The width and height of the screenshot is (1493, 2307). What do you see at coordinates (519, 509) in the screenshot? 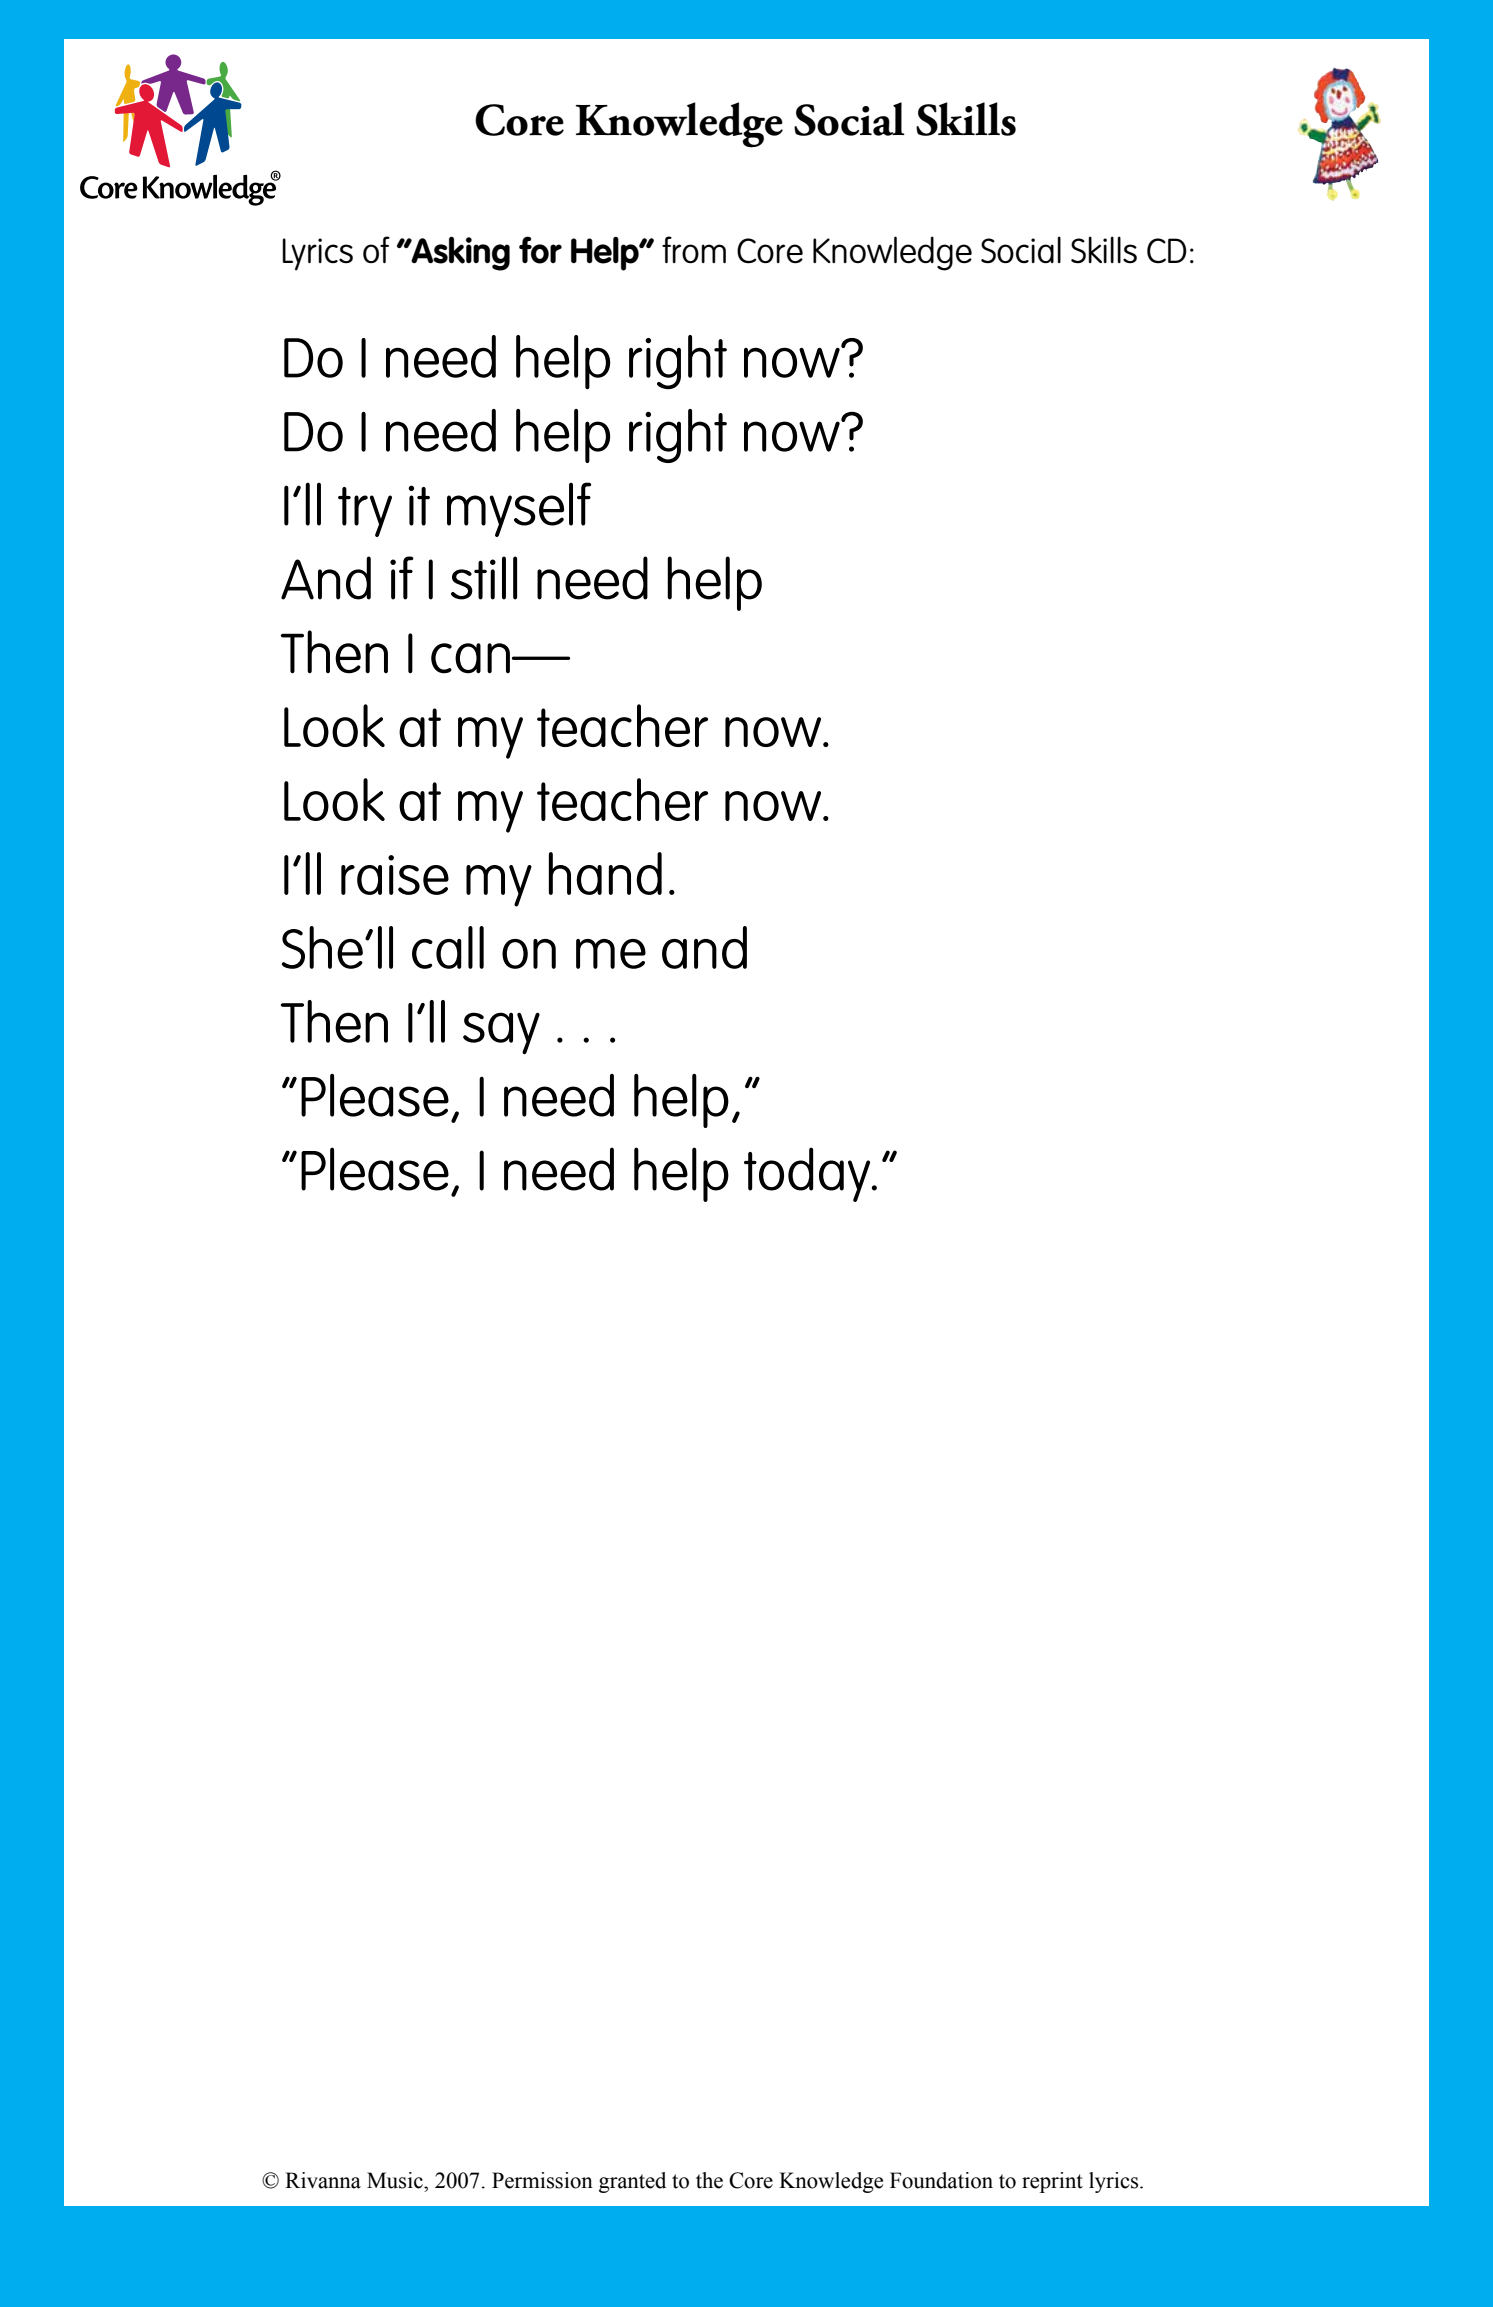
I see `myself` at bounding box center [519, 509].
